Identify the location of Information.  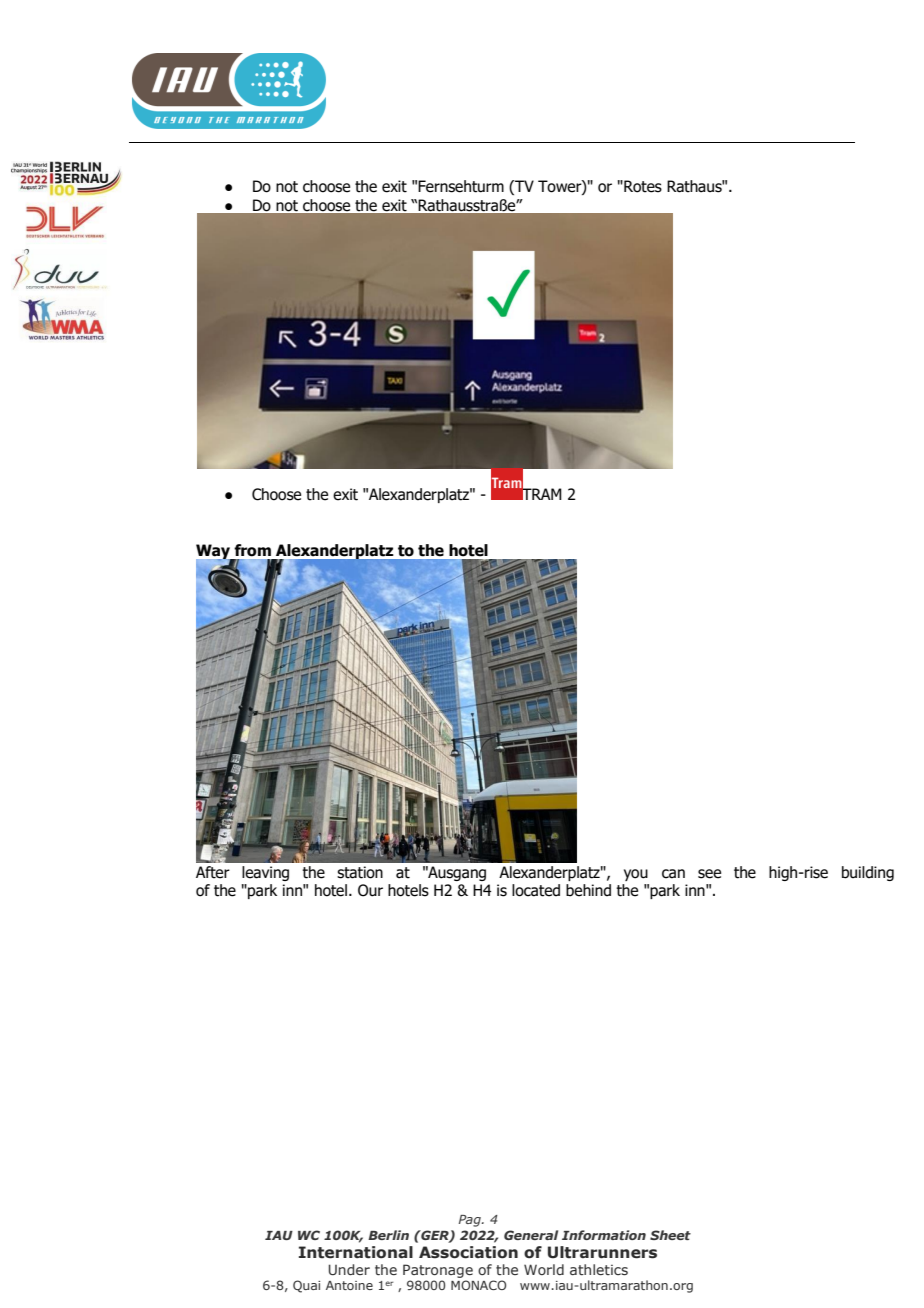
(604, 1235).
